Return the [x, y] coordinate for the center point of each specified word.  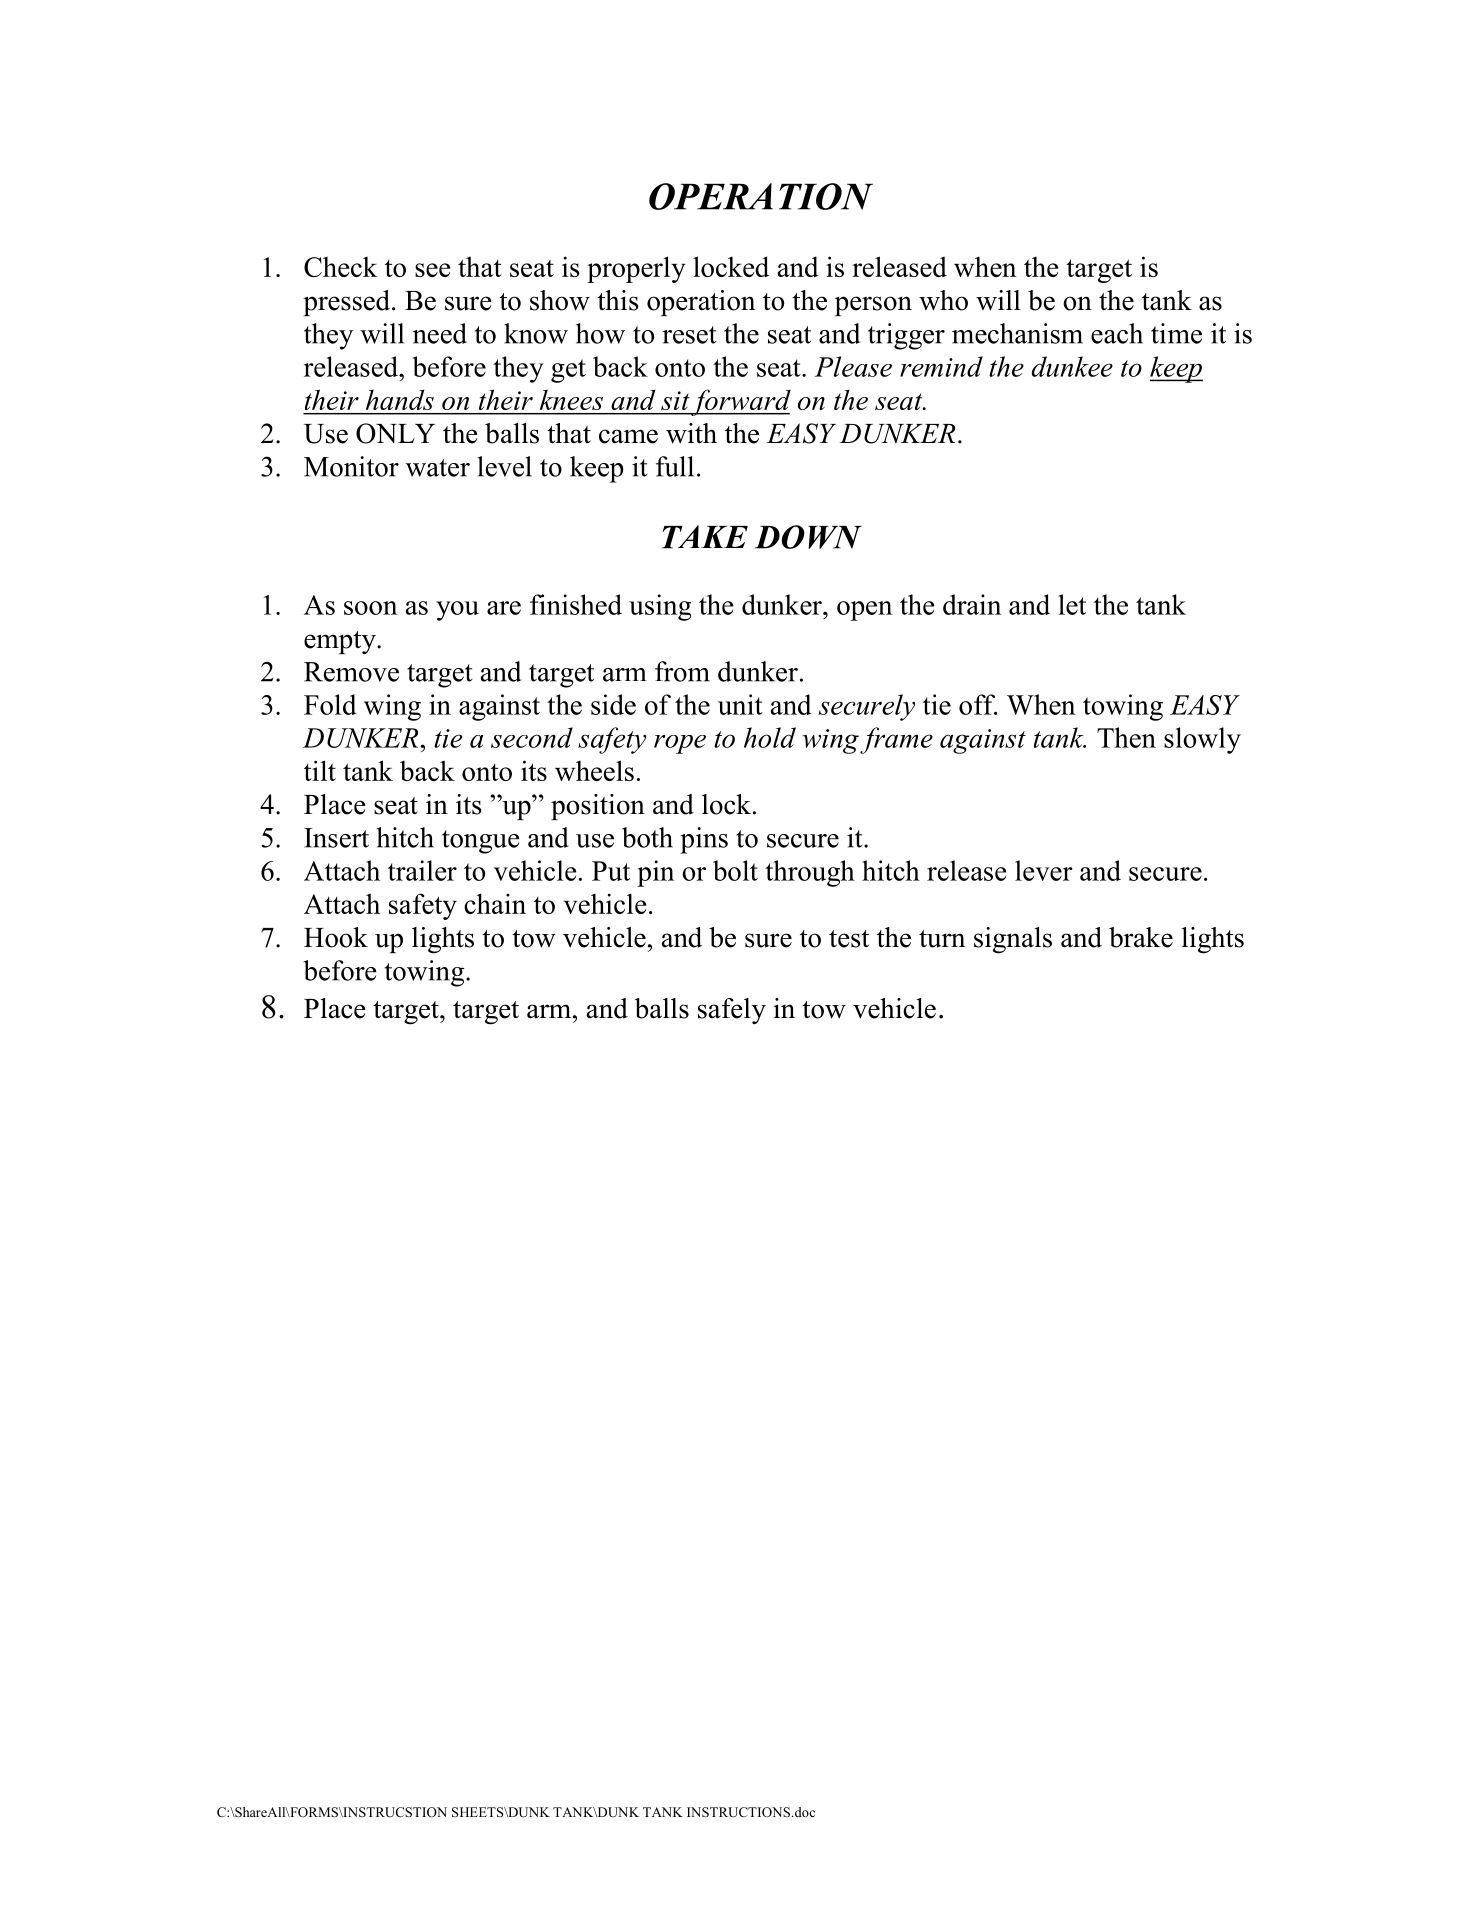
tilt [320, 770]
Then [1126, 737]
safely [732, 1011]
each [1117, 333]
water [438, 468]
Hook [336, 937]
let [1072, 604]
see [432, 270]
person [873, 306]
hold [770, 737]
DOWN [808, 537]
